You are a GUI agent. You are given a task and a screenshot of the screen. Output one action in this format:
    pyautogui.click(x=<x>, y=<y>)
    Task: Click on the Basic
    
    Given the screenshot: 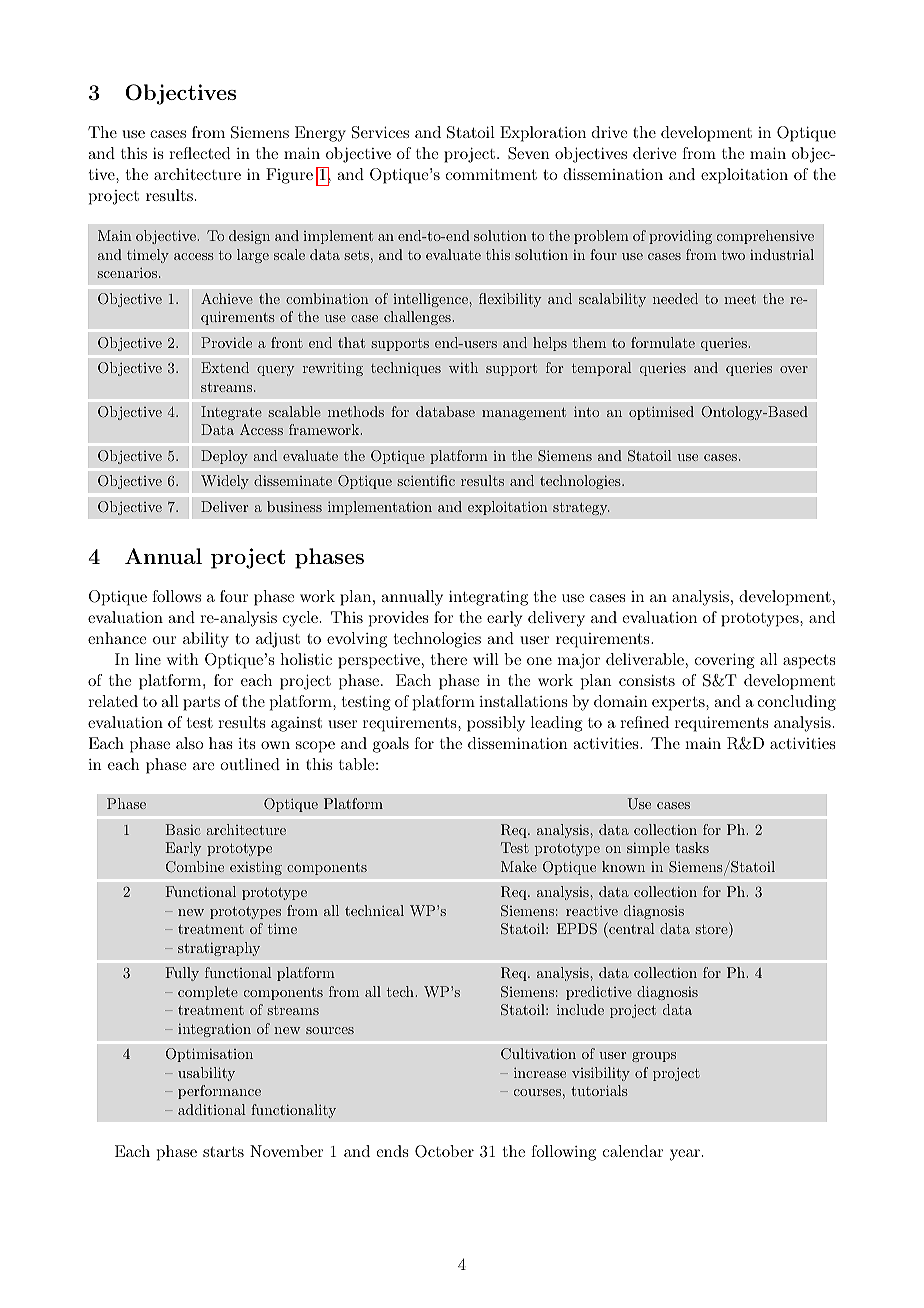 What is the action you would take?
    pyautogui.click(x=183, y=829)
